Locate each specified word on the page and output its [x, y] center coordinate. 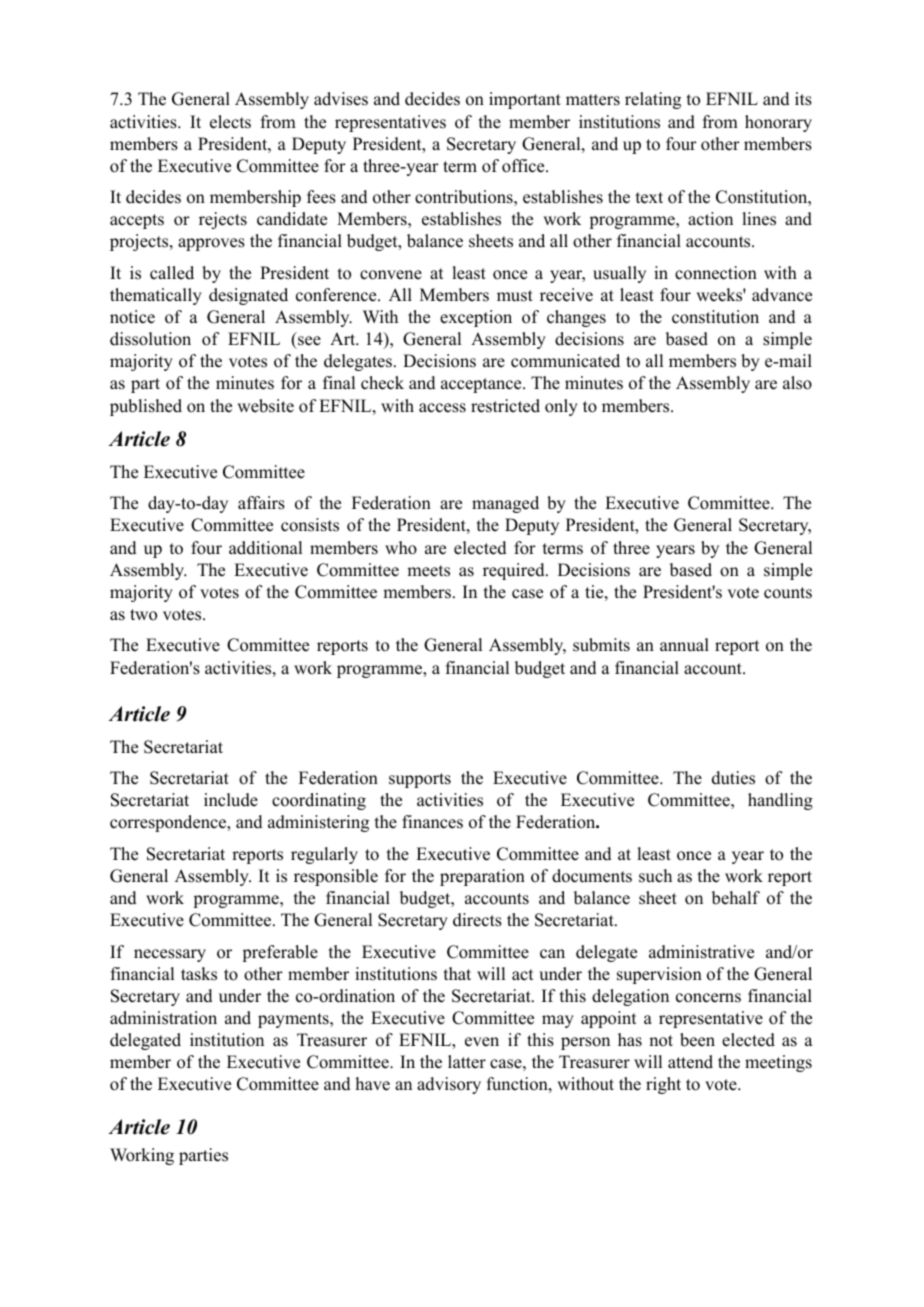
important [525, 100]
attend [690, 1062]
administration [163, 1018]
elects [230, 122]
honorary [778, 123]
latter [467, 1062]
